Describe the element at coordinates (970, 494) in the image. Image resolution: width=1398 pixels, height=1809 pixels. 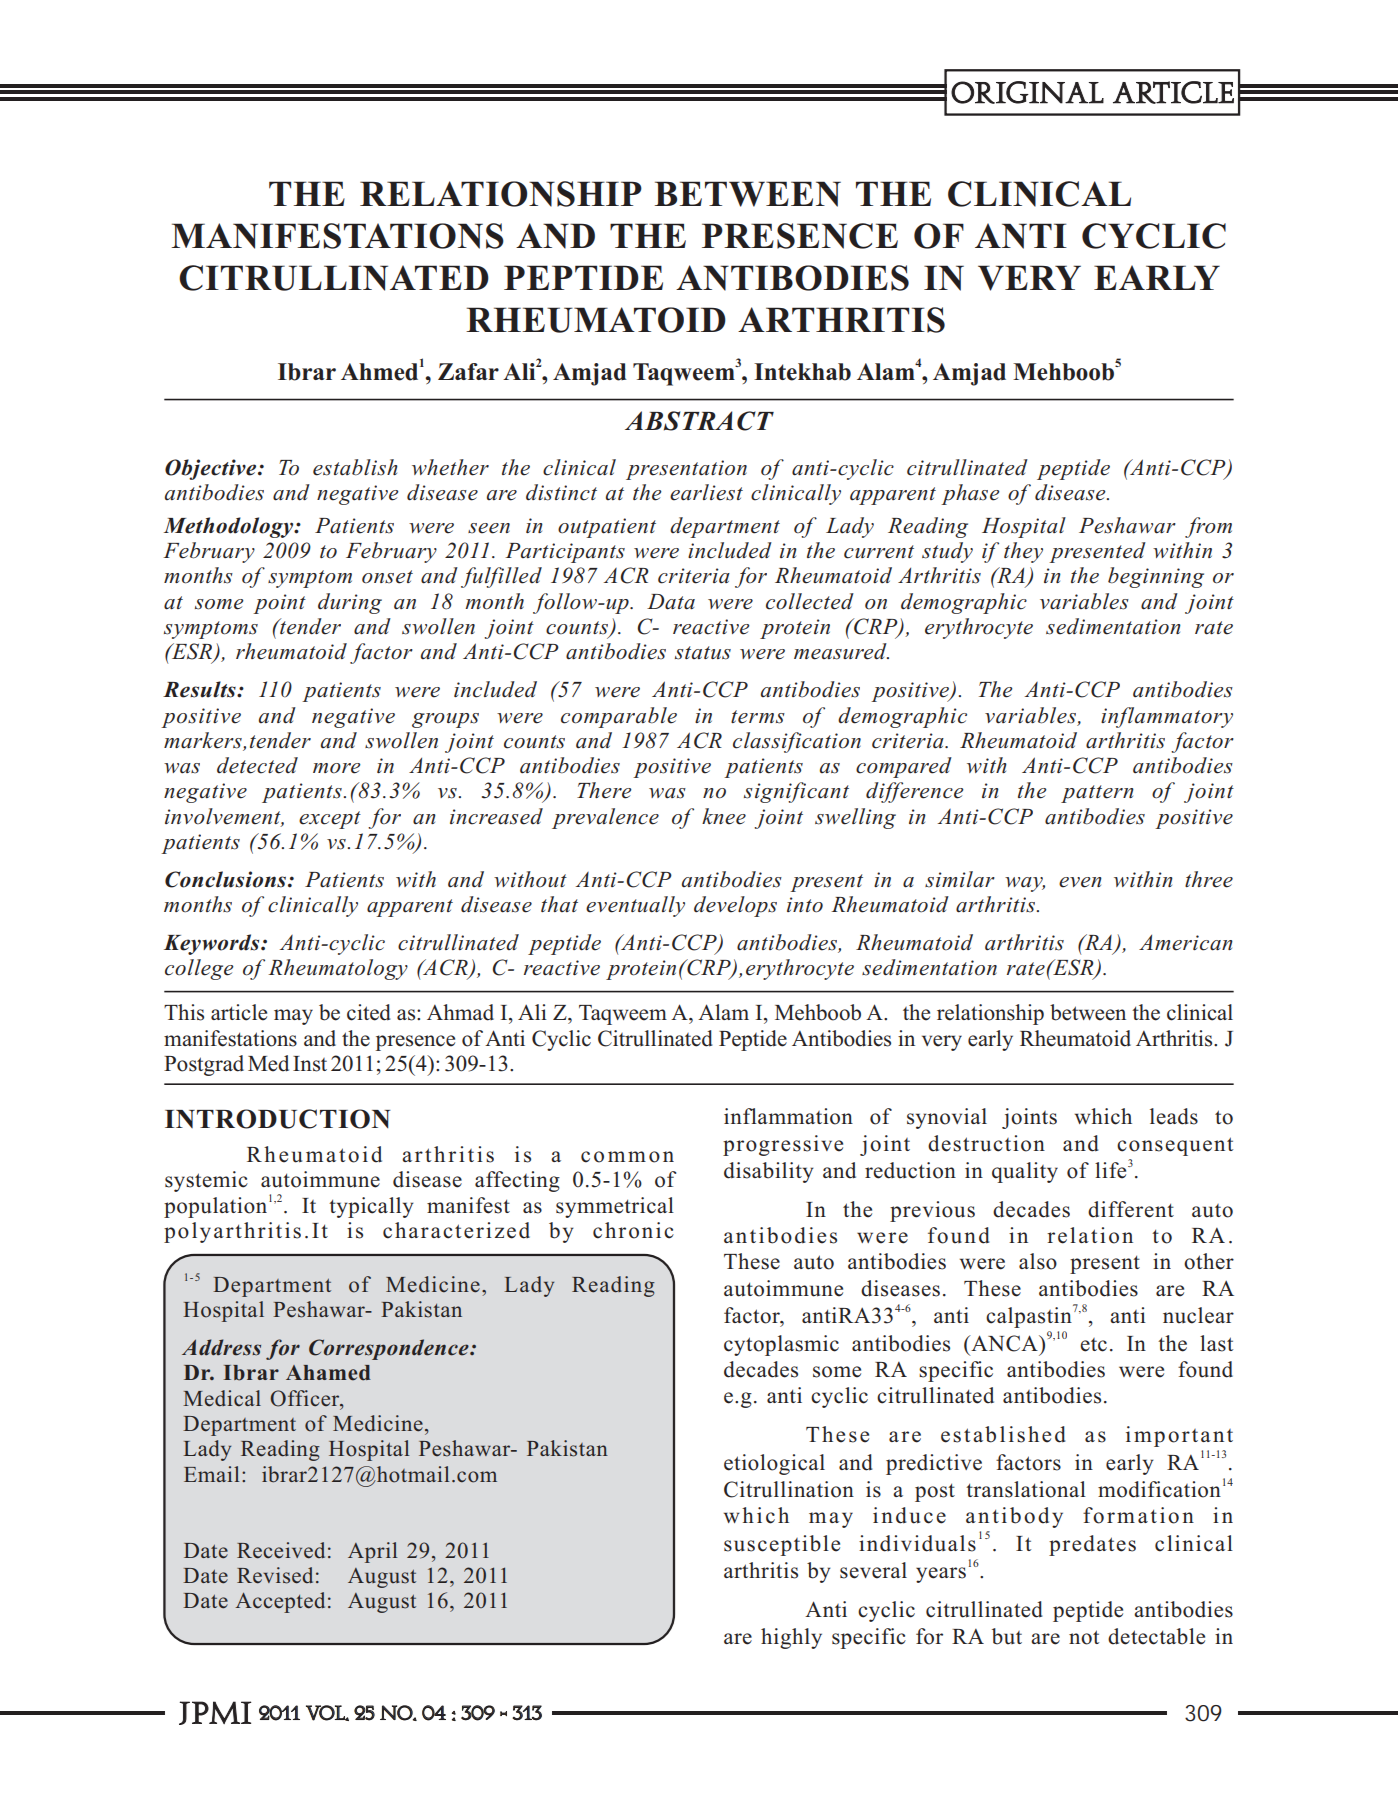
I see `phase` at that location.
